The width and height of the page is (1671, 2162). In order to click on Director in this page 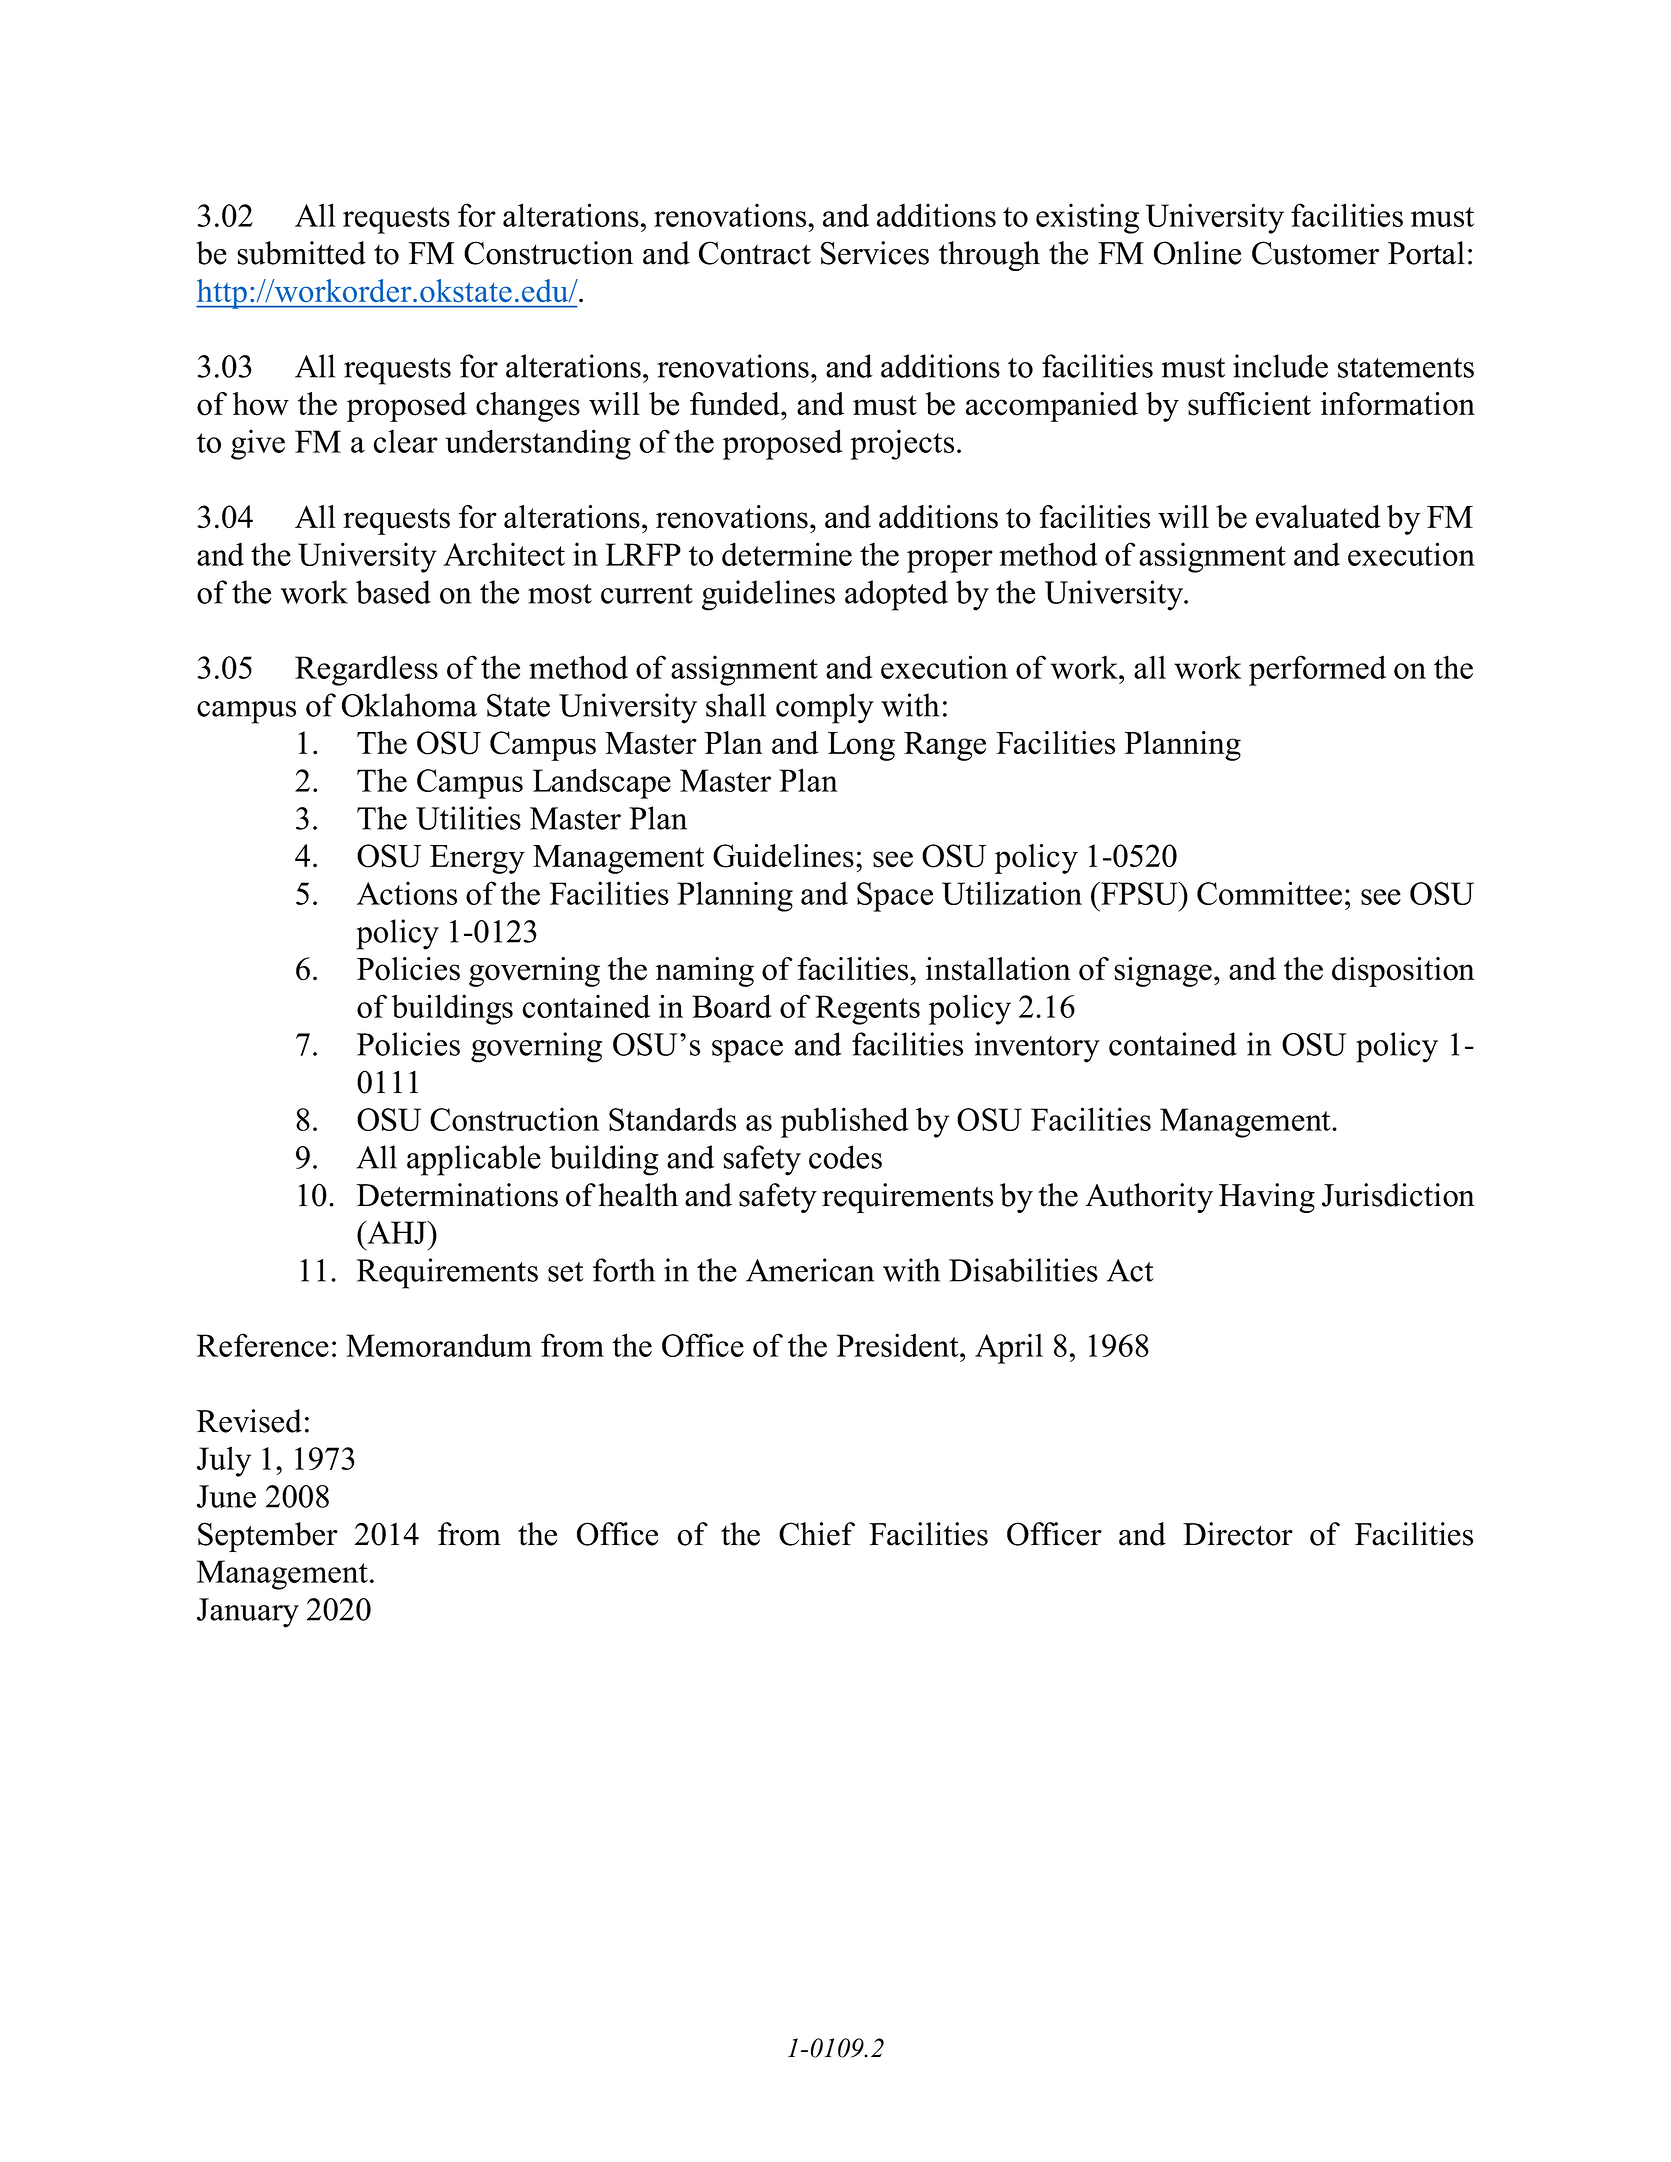, I will do `click(1238, 1534)`.
